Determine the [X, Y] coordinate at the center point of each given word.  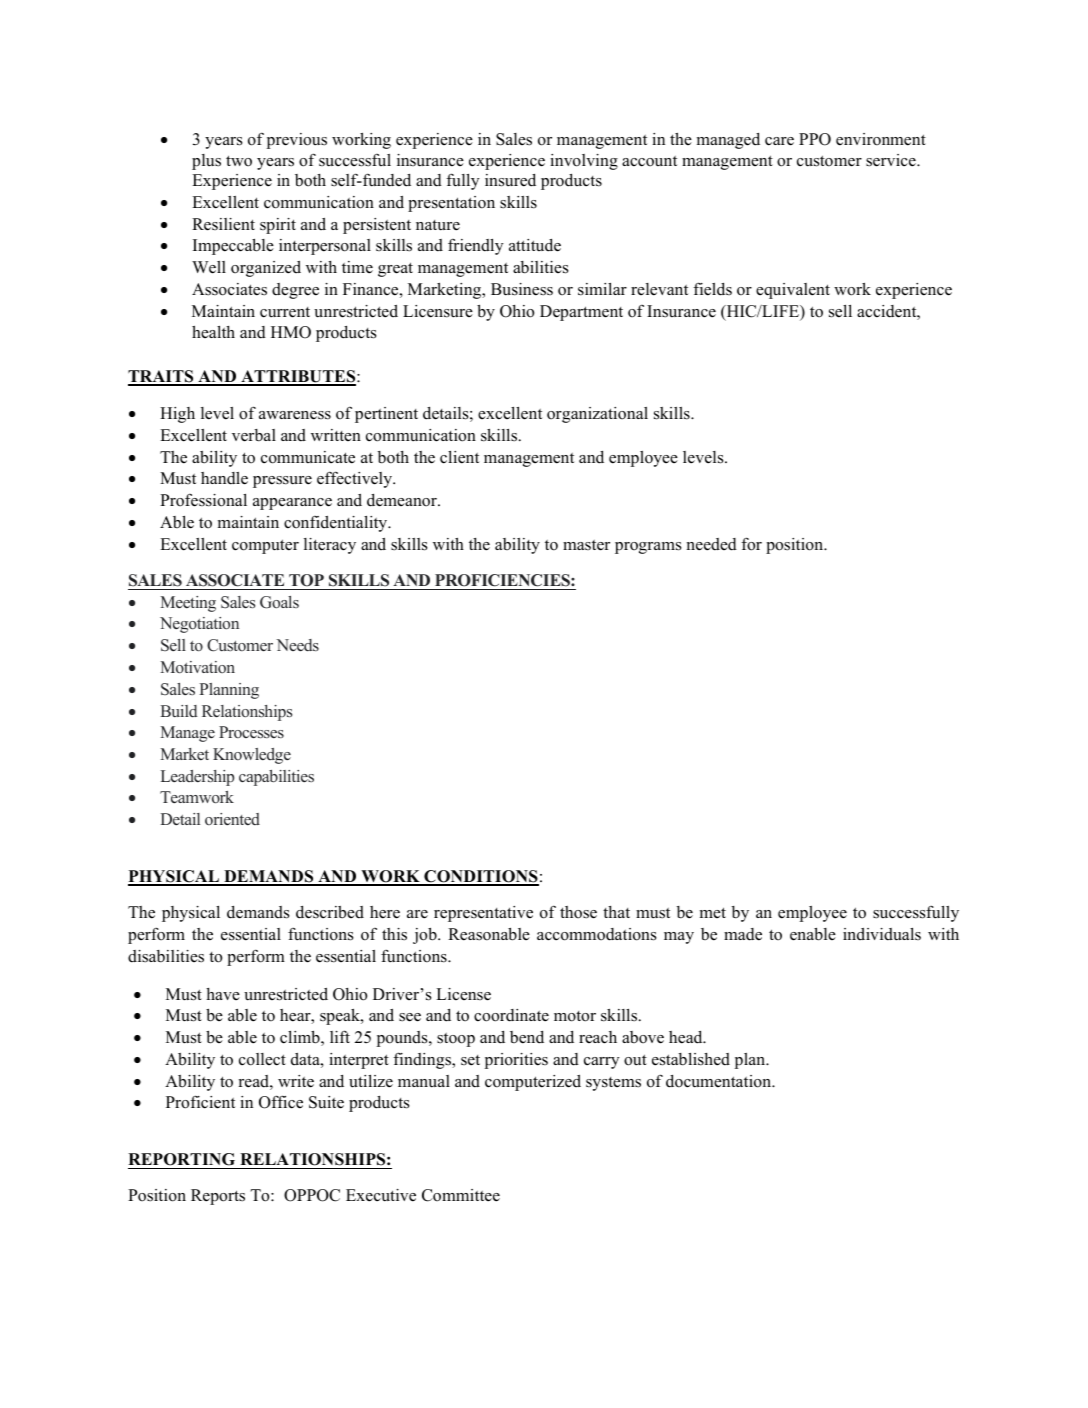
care [779, 141]
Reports [218, 1197]
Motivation [197, 667]
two [239, 161]
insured [510, 180]
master [586, 545]
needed [712, 544]
